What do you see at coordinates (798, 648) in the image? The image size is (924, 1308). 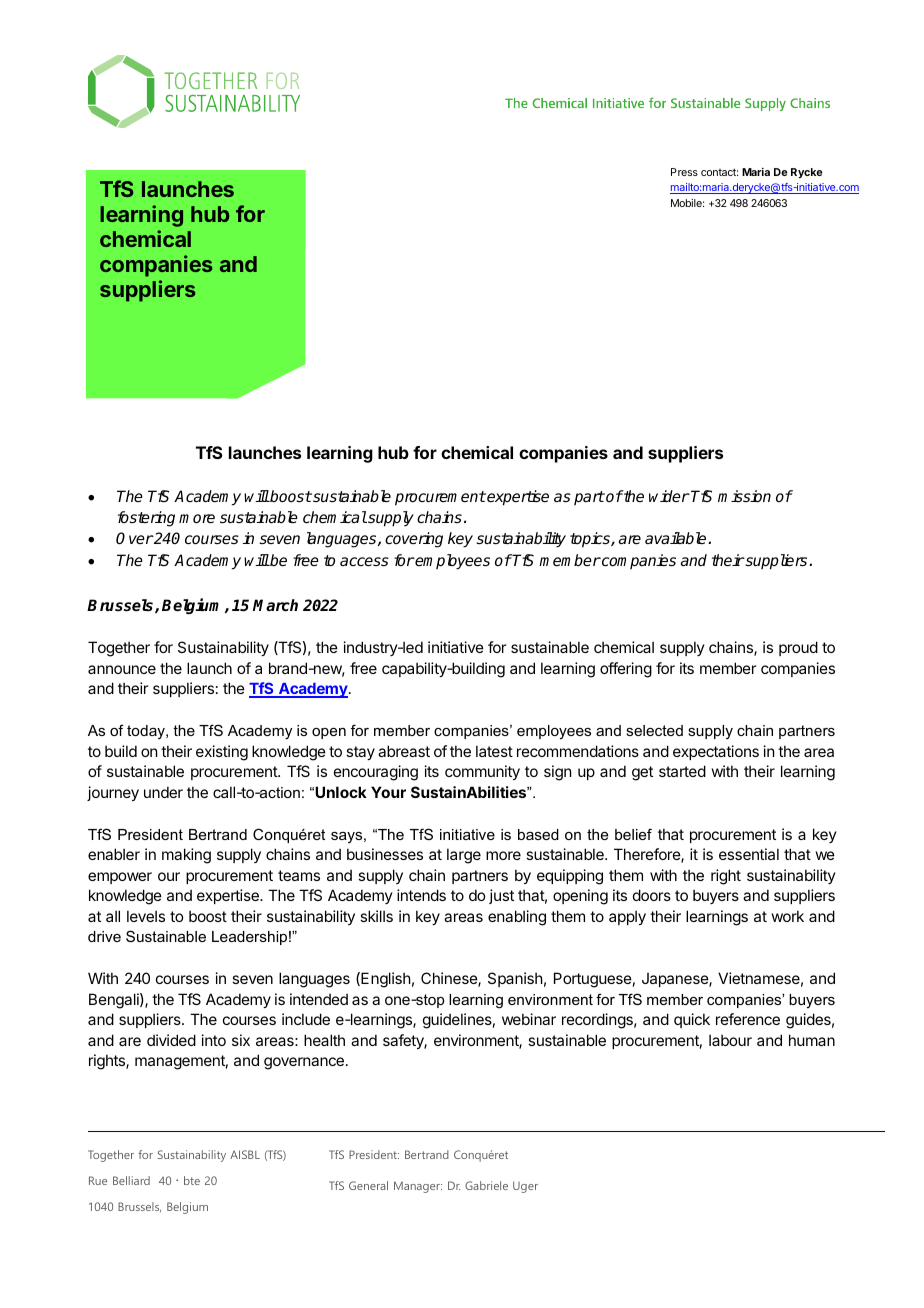 I see `proud` at bounding box center [798, 648].
